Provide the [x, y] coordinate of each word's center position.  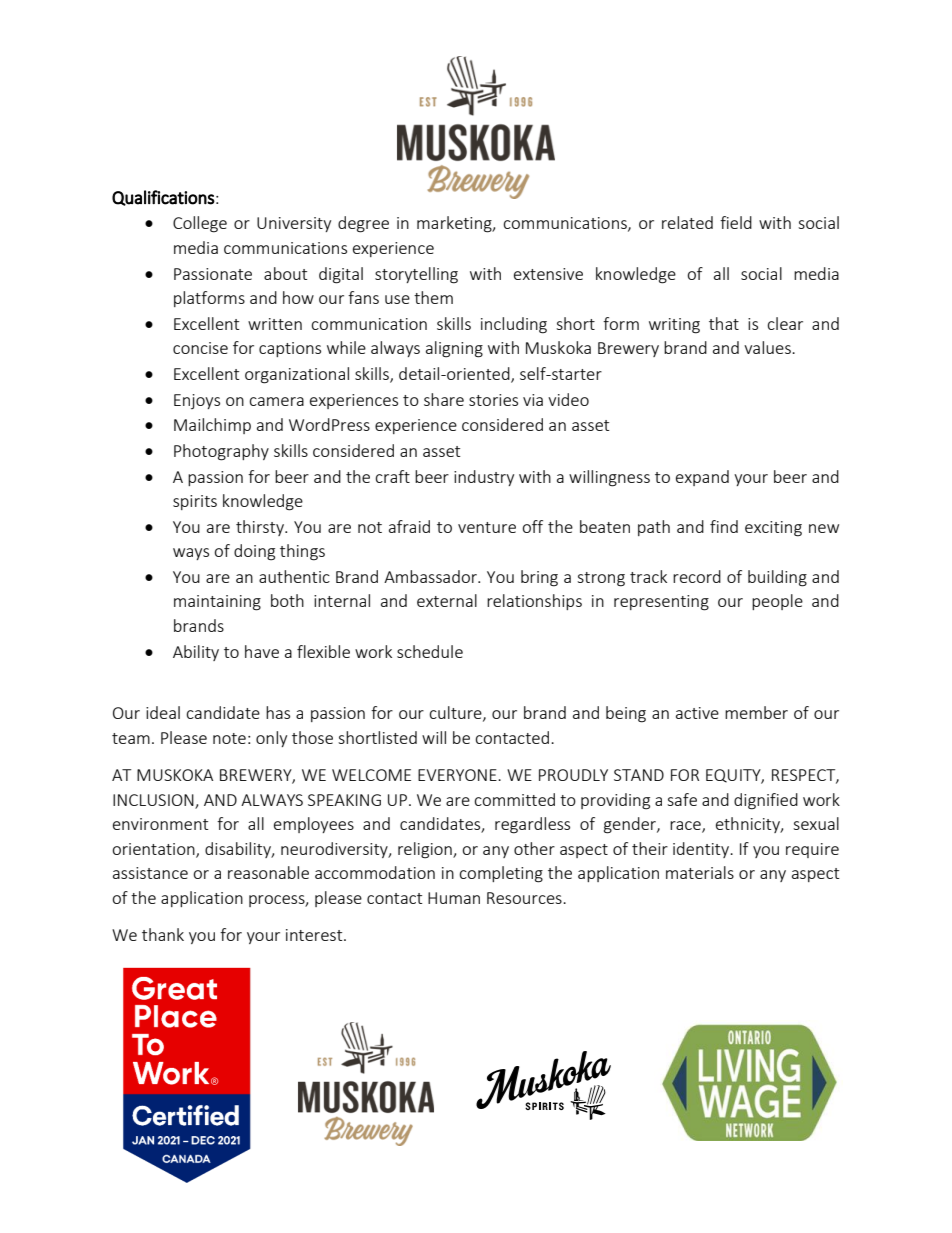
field [736, 222]
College [200, 224]
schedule [430, 651]
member [756, 712]
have [262, 651]
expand [702, 478]
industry [484, 478]
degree [363, 224]
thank [163, 934]
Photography [221, 452]
